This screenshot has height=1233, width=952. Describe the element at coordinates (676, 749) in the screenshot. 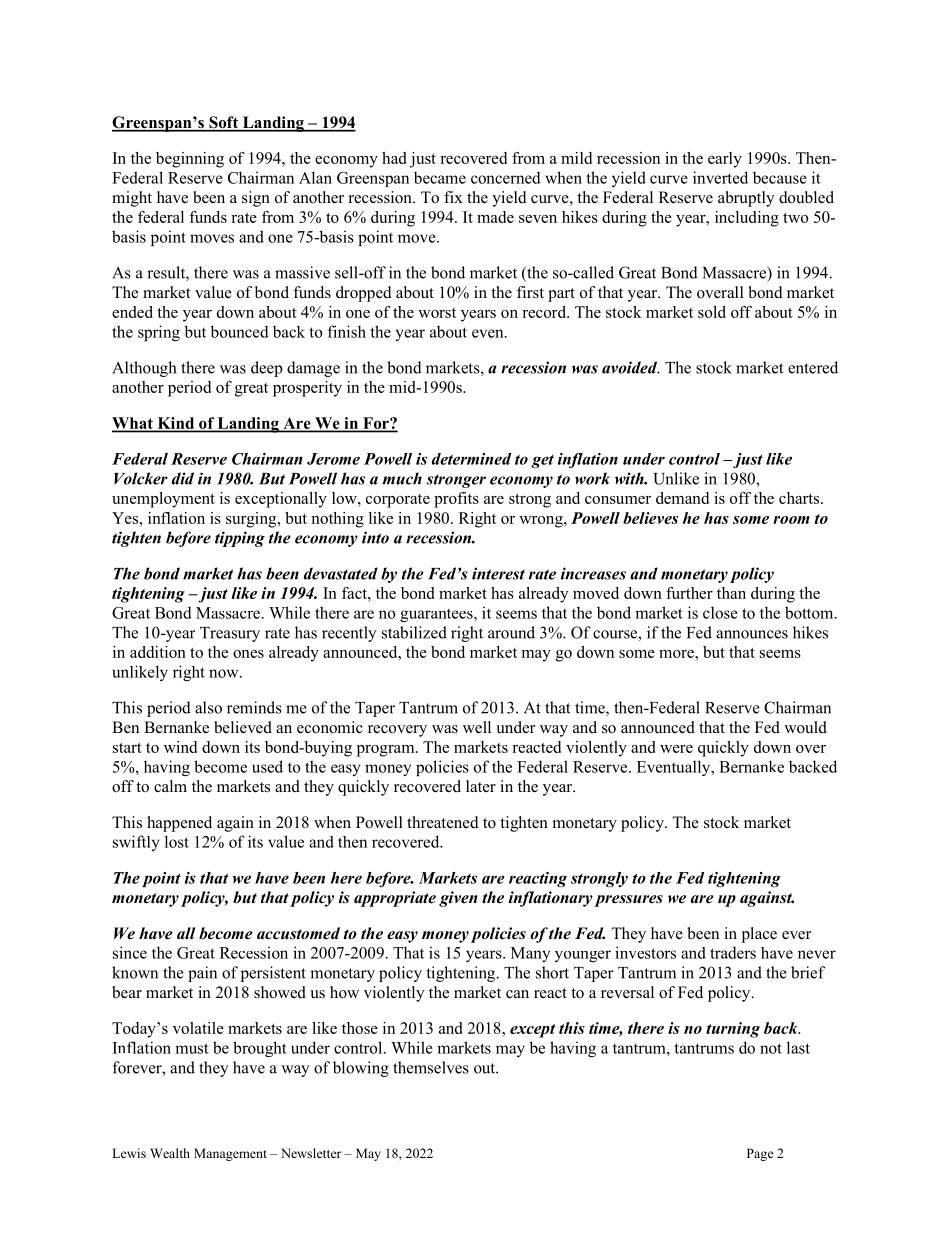

I see `were` at that location.
